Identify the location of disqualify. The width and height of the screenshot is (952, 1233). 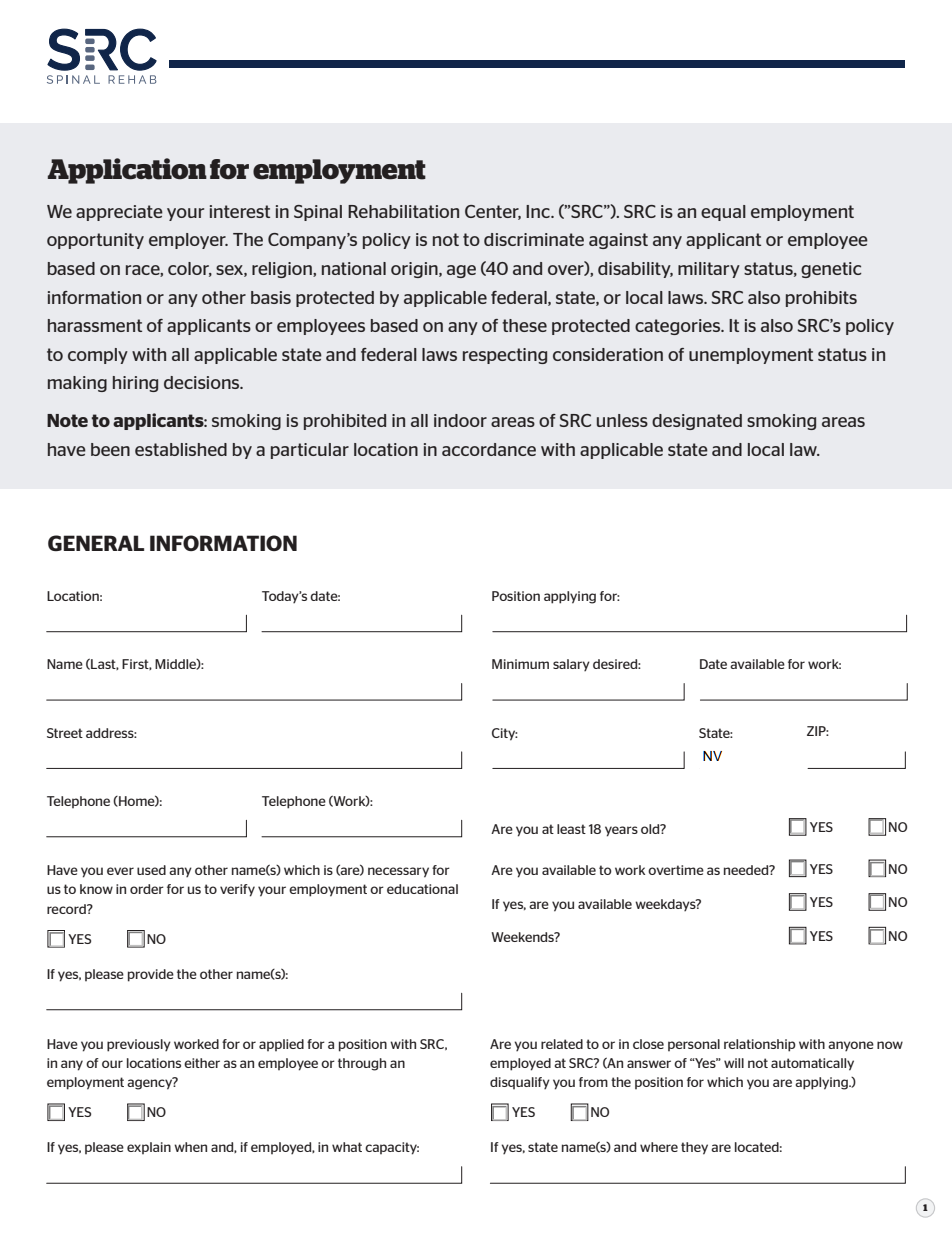
(520, 1083).
